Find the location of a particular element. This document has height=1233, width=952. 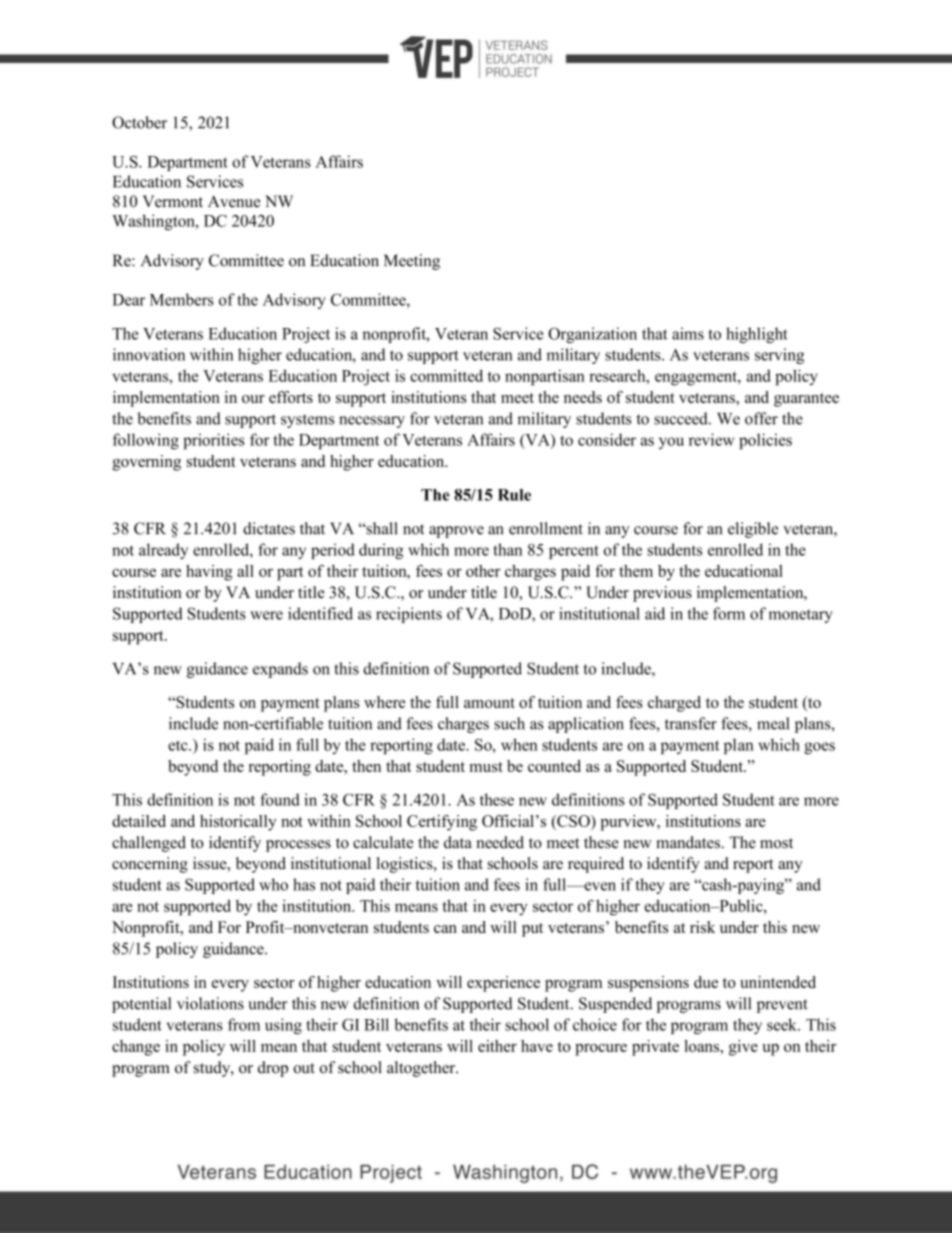

committed is located at coordinates (446, 375).
